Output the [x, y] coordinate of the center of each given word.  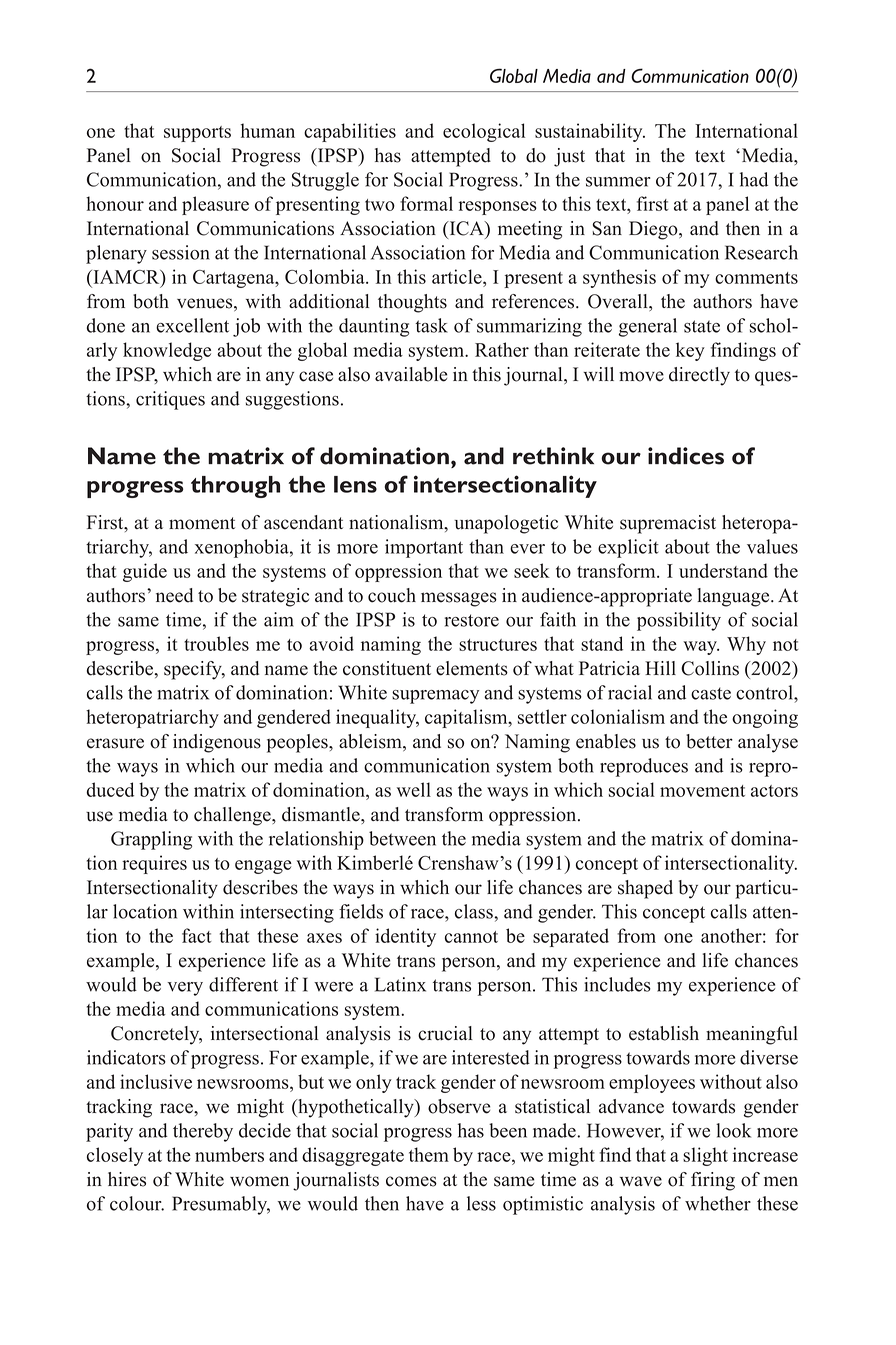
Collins [710, 668]
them [429, 1154]
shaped [645, 889]
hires [127, 1179]
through [235, 487]
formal [426, 203]
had [754, 179]
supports [197, 134]
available [411, 374]
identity [405, 937]
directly [699, 376]
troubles [216, 643]
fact [197, 935]
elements [472, 668]
